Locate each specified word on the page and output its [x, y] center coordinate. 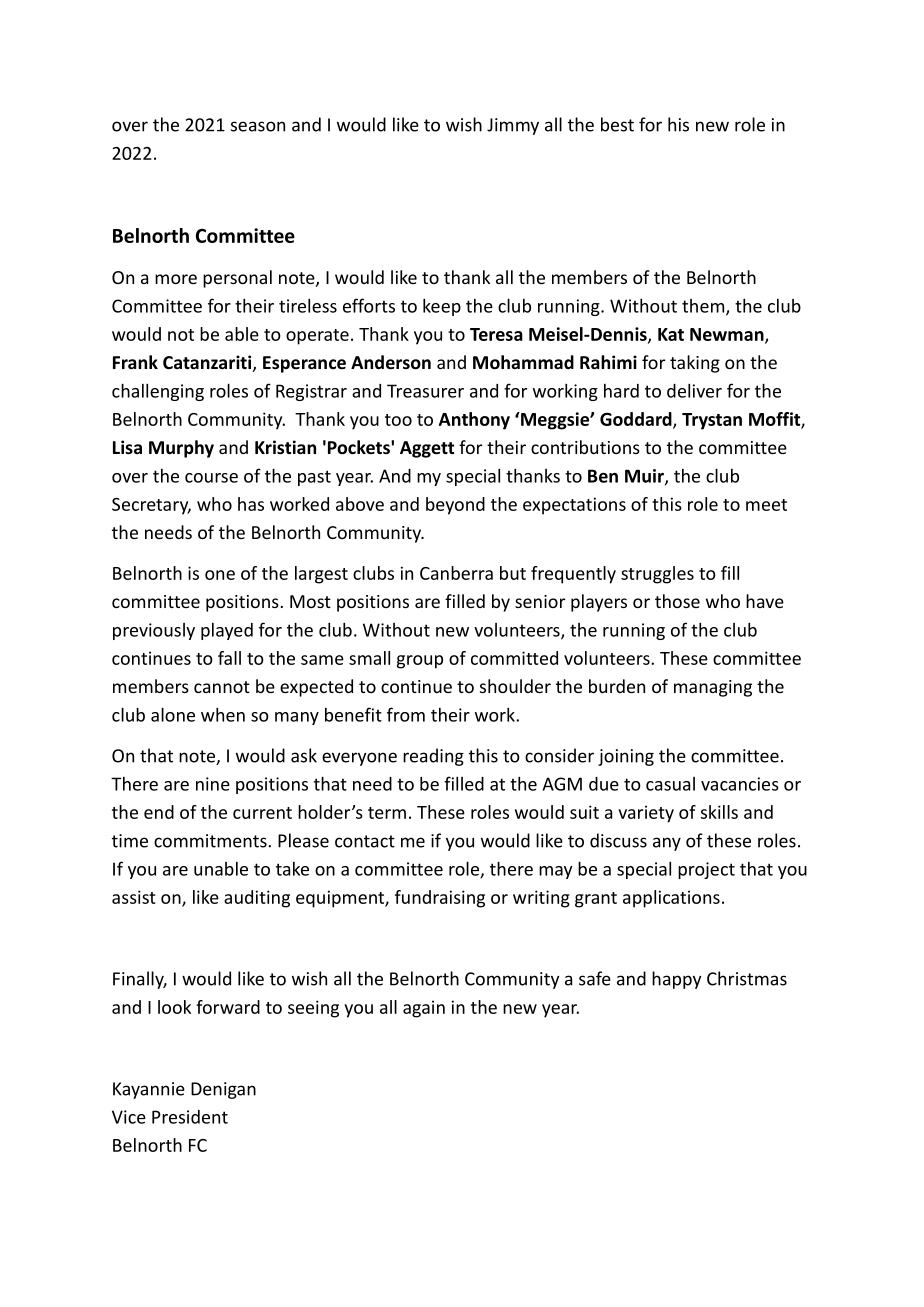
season [258, 126]
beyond [455, 506]
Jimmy [513, 126]
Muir [645, 477]
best [617, 124]
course [211, 478]
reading [433, 757]
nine [213, 784]
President [190, 1117]
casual [670, 784]
